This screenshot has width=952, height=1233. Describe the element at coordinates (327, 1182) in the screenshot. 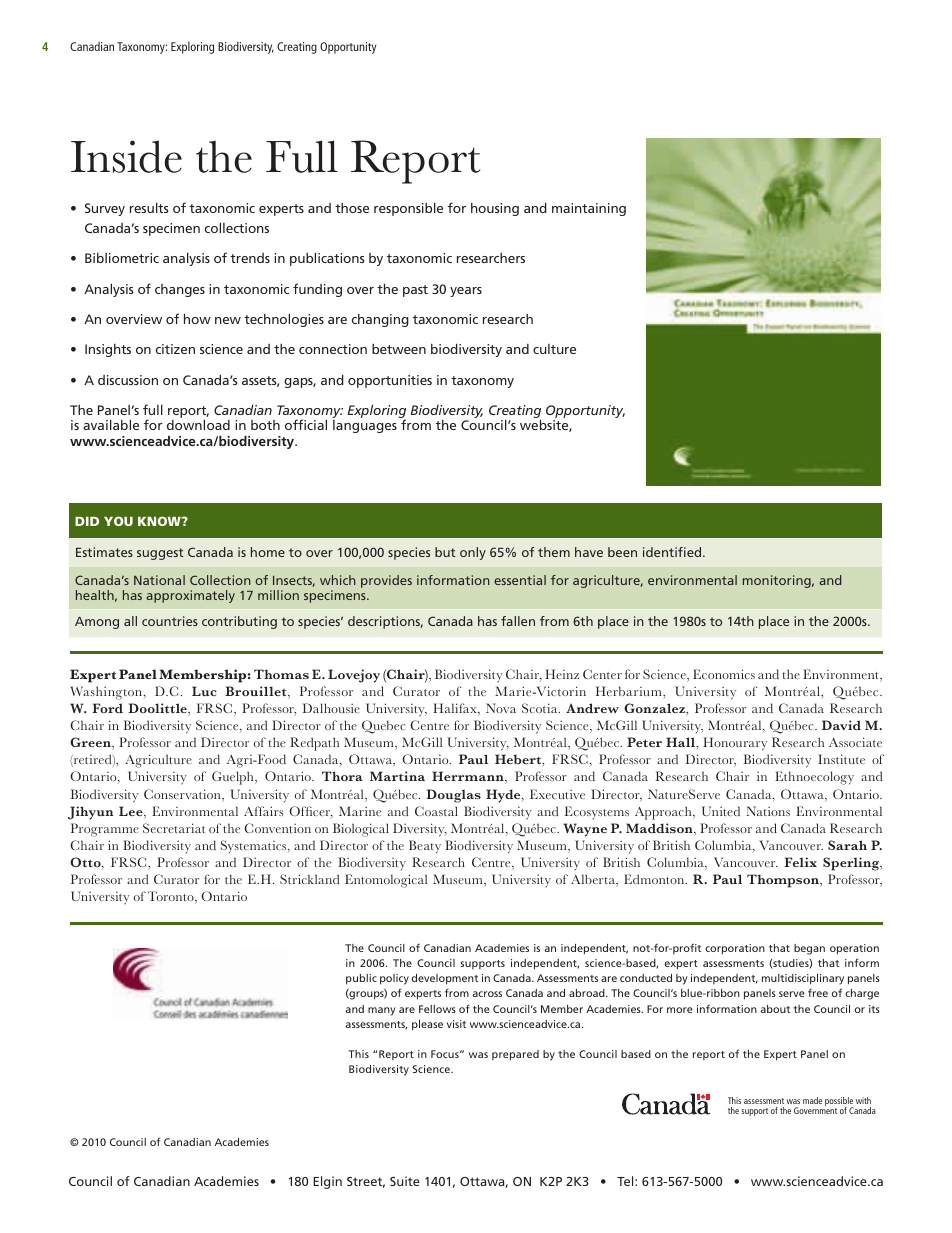

I see `Elgin` at that location.
